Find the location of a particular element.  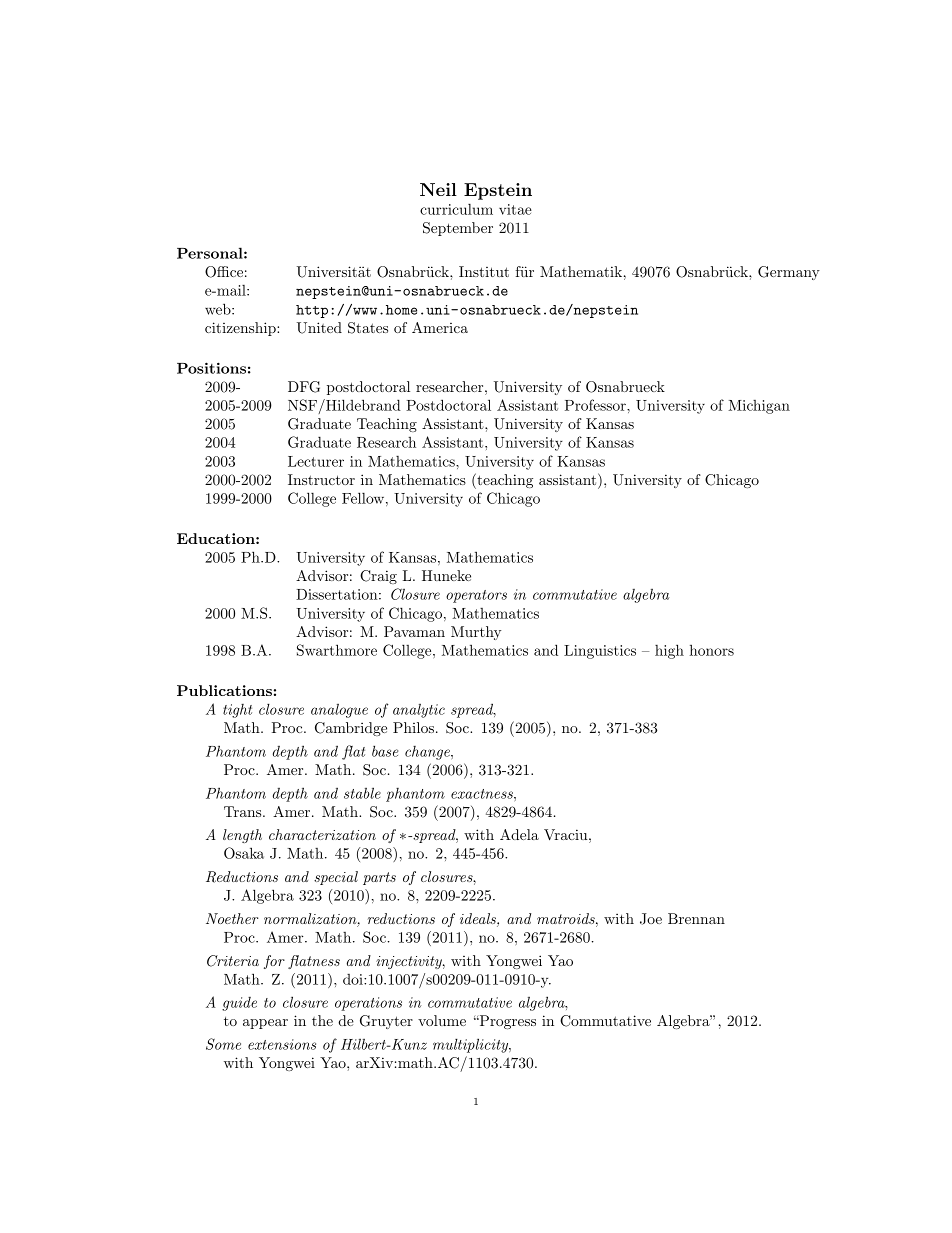

Germany is located at coordinates (789, 273).
